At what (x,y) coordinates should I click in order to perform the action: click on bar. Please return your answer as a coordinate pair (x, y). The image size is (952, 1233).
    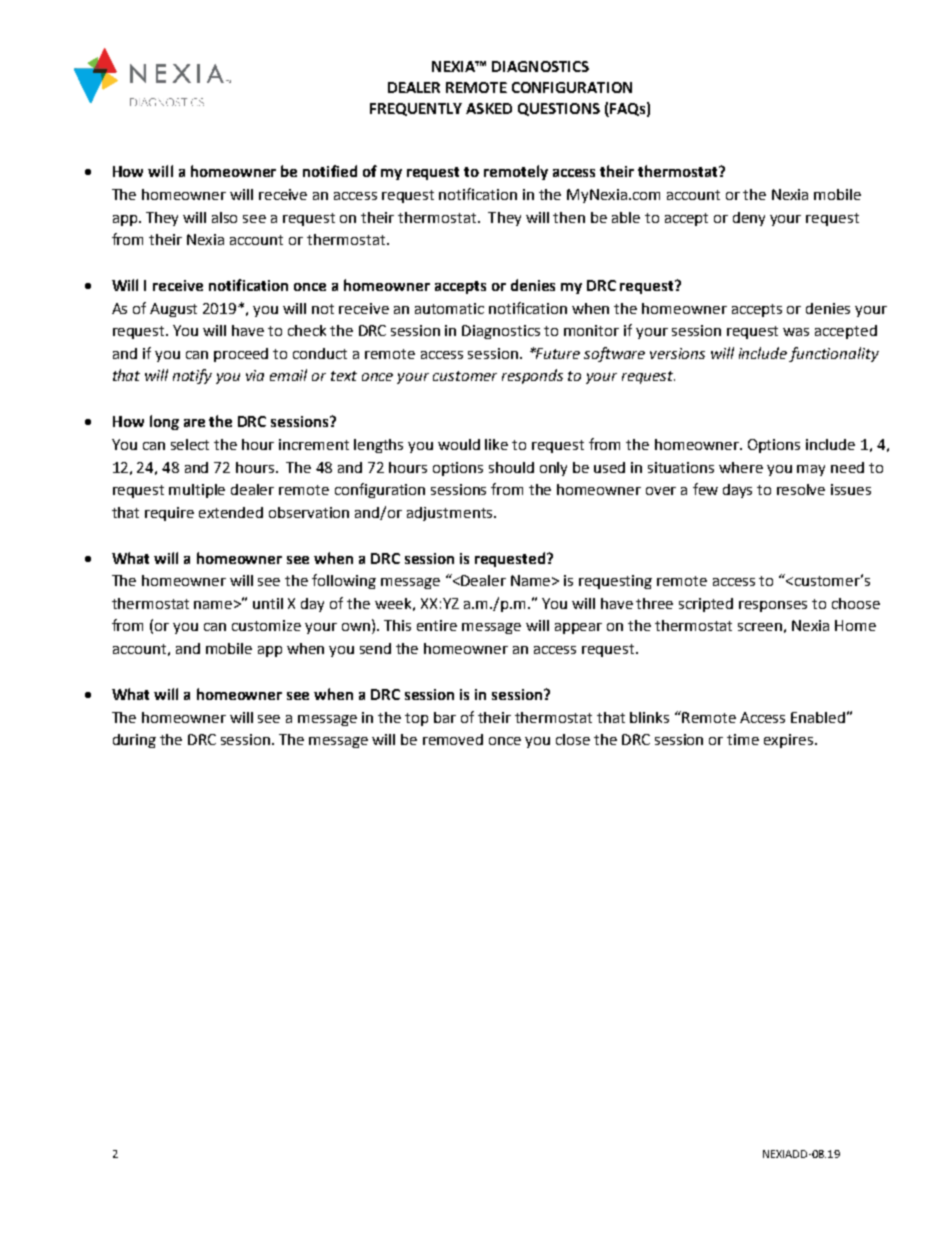
    Looking at the image, I should click on (445, 717).
